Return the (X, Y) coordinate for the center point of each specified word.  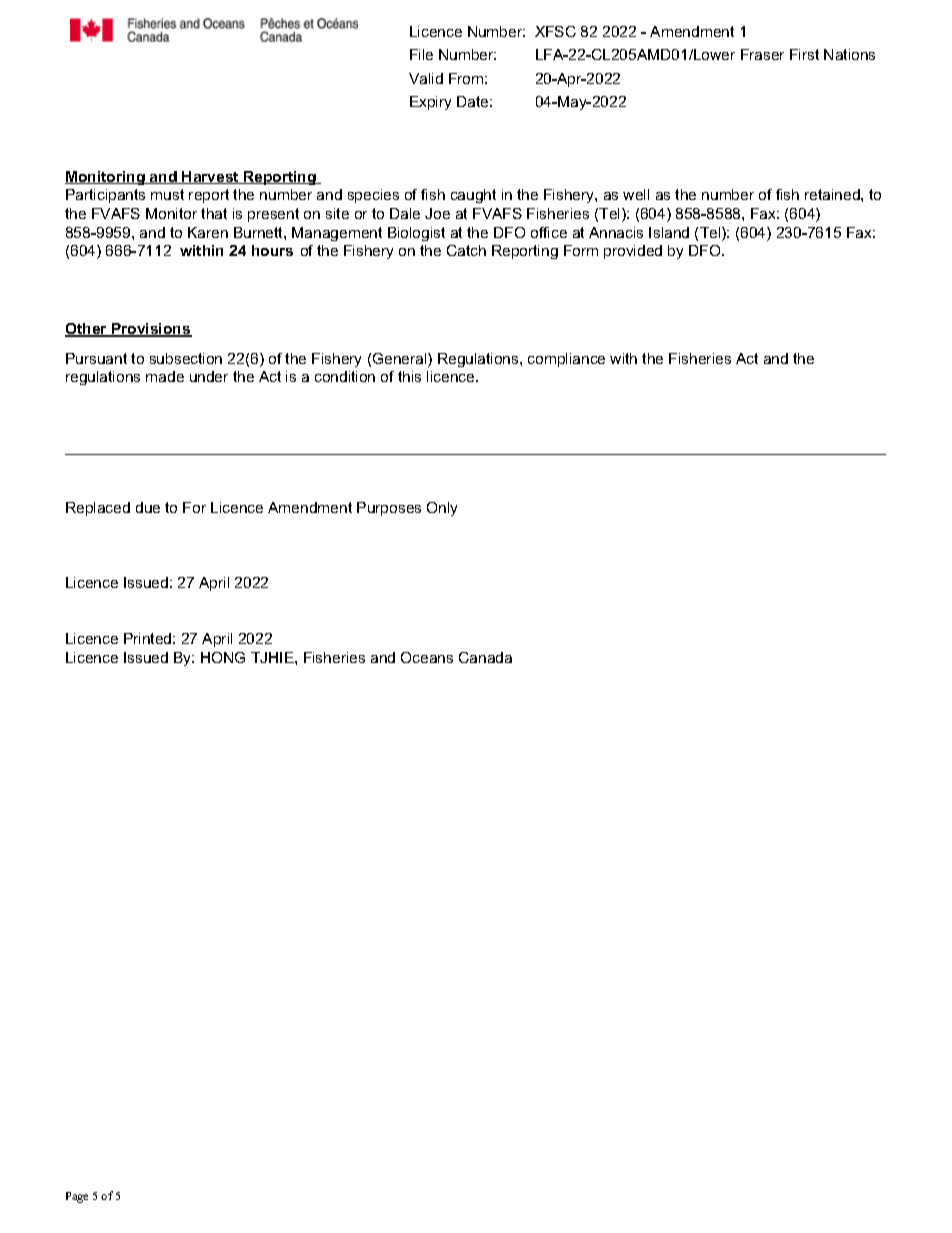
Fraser (762, 54)
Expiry (430, 103)
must (167, 194)
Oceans (427, 657)
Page (77, 1197)
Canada (485, 657)
